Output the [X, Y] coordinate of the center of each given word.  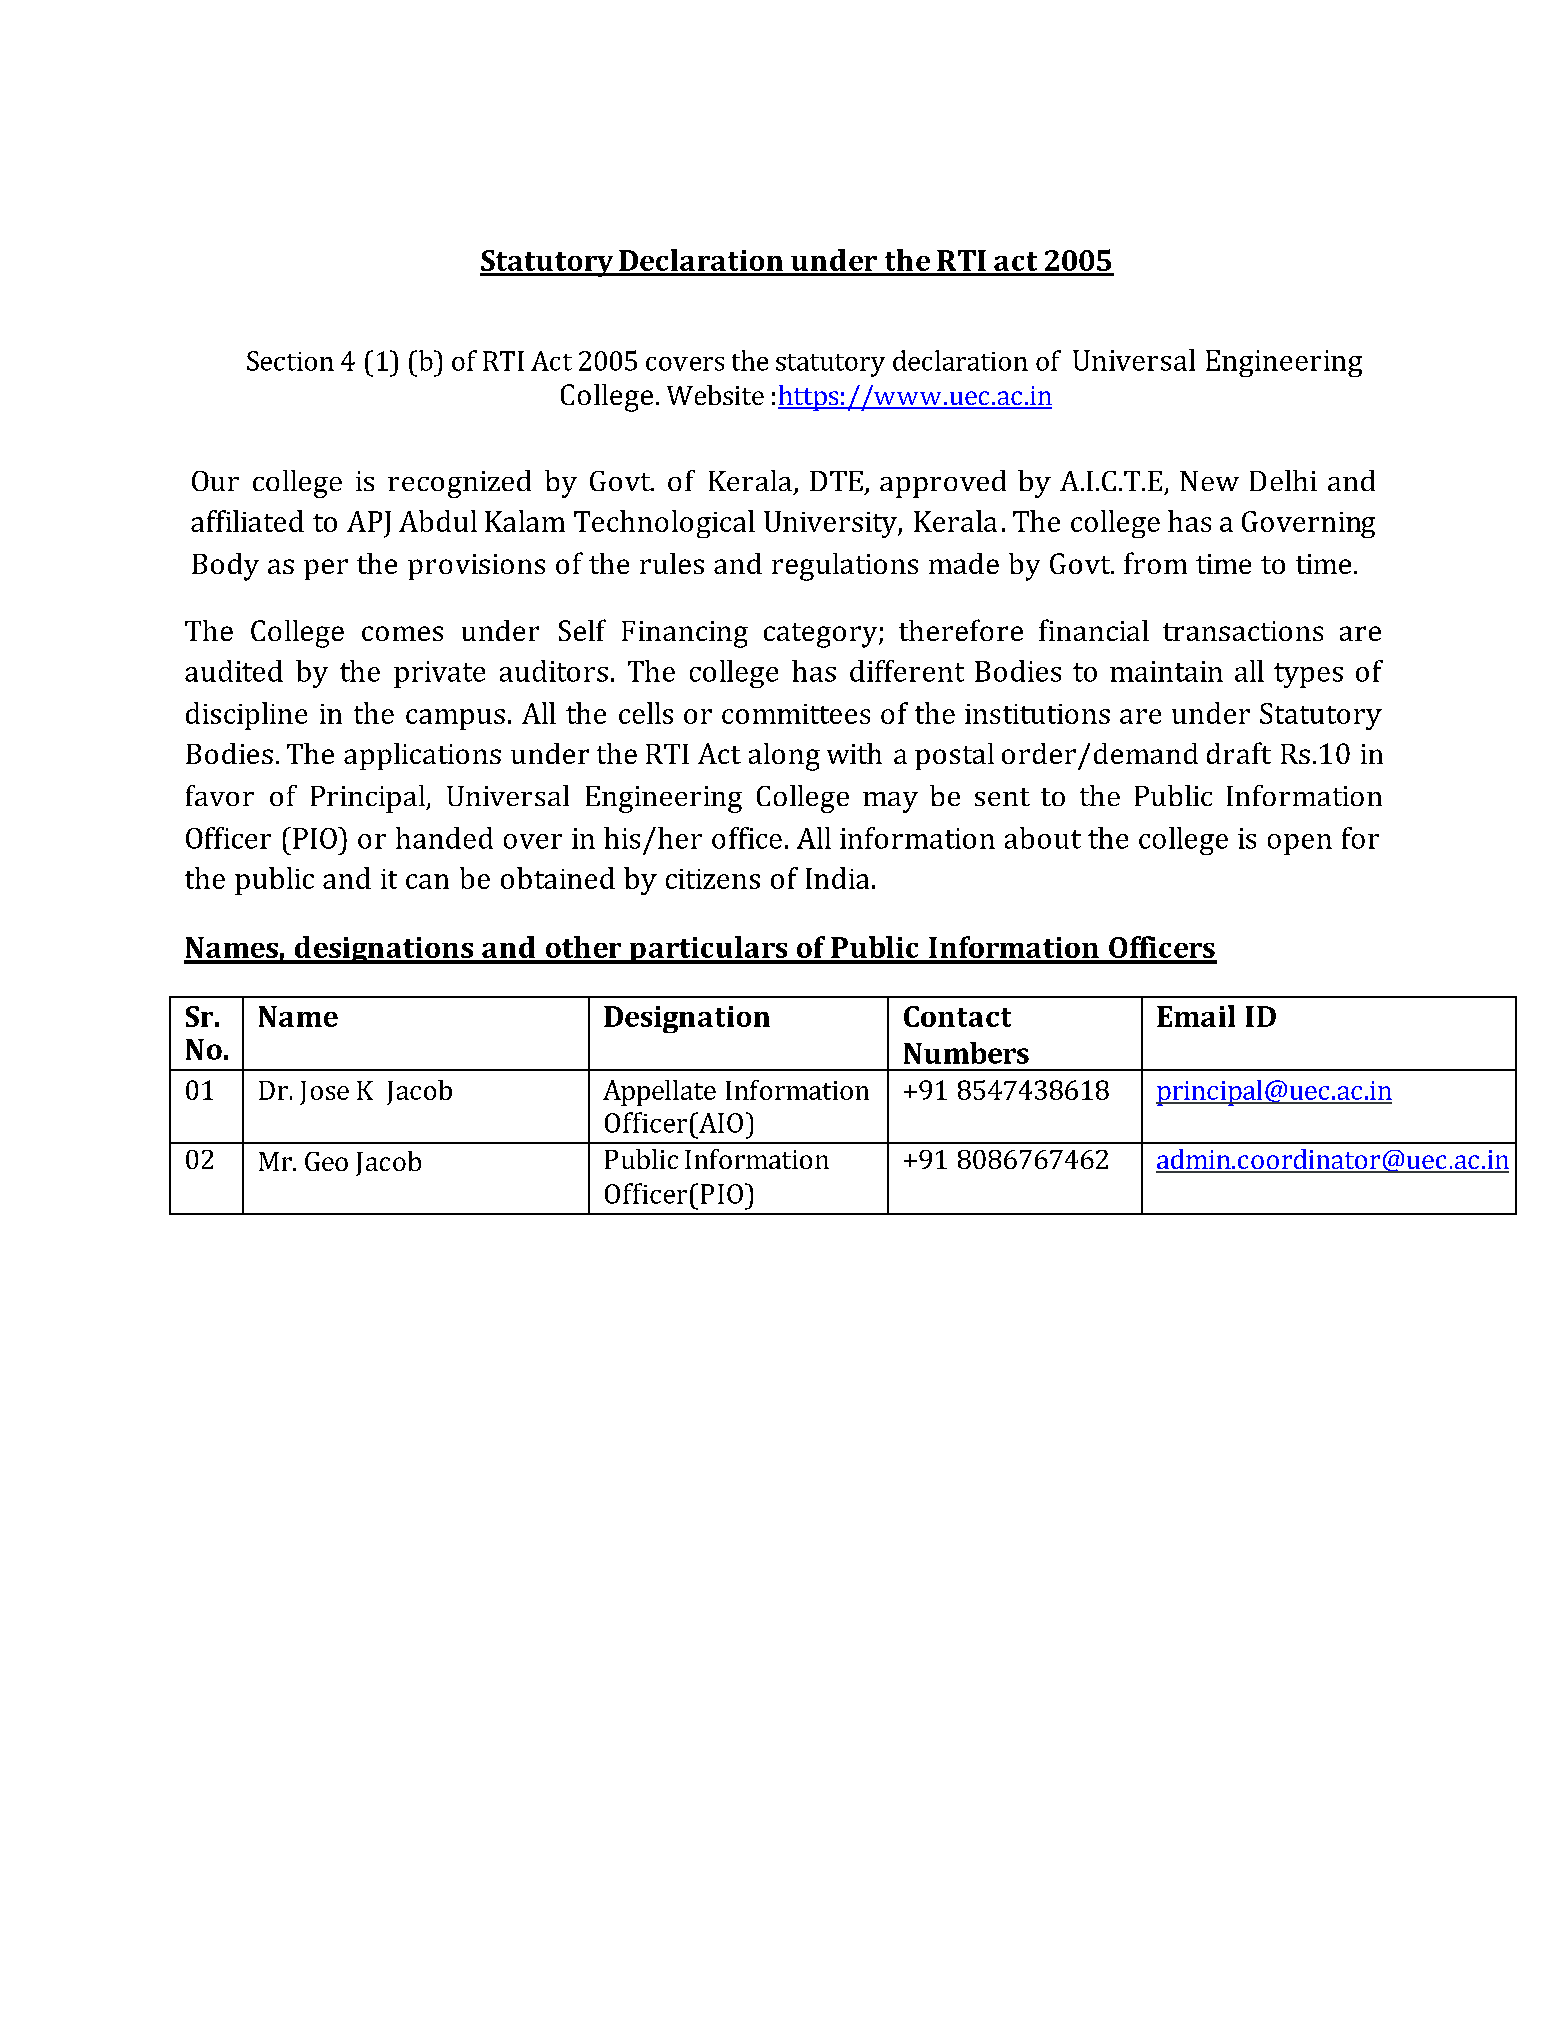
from [1155, 563]
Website [715, 395]
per [326, 569]
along [784, 757]
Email [1196, 1016]
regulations [845, 567]
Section [290, 361]
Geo [326, 1161]
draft [1239, 753]
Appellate [659, 1093]
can [427, 881]
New [1209, 481]
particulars [708, 950]
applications [422, 756]
